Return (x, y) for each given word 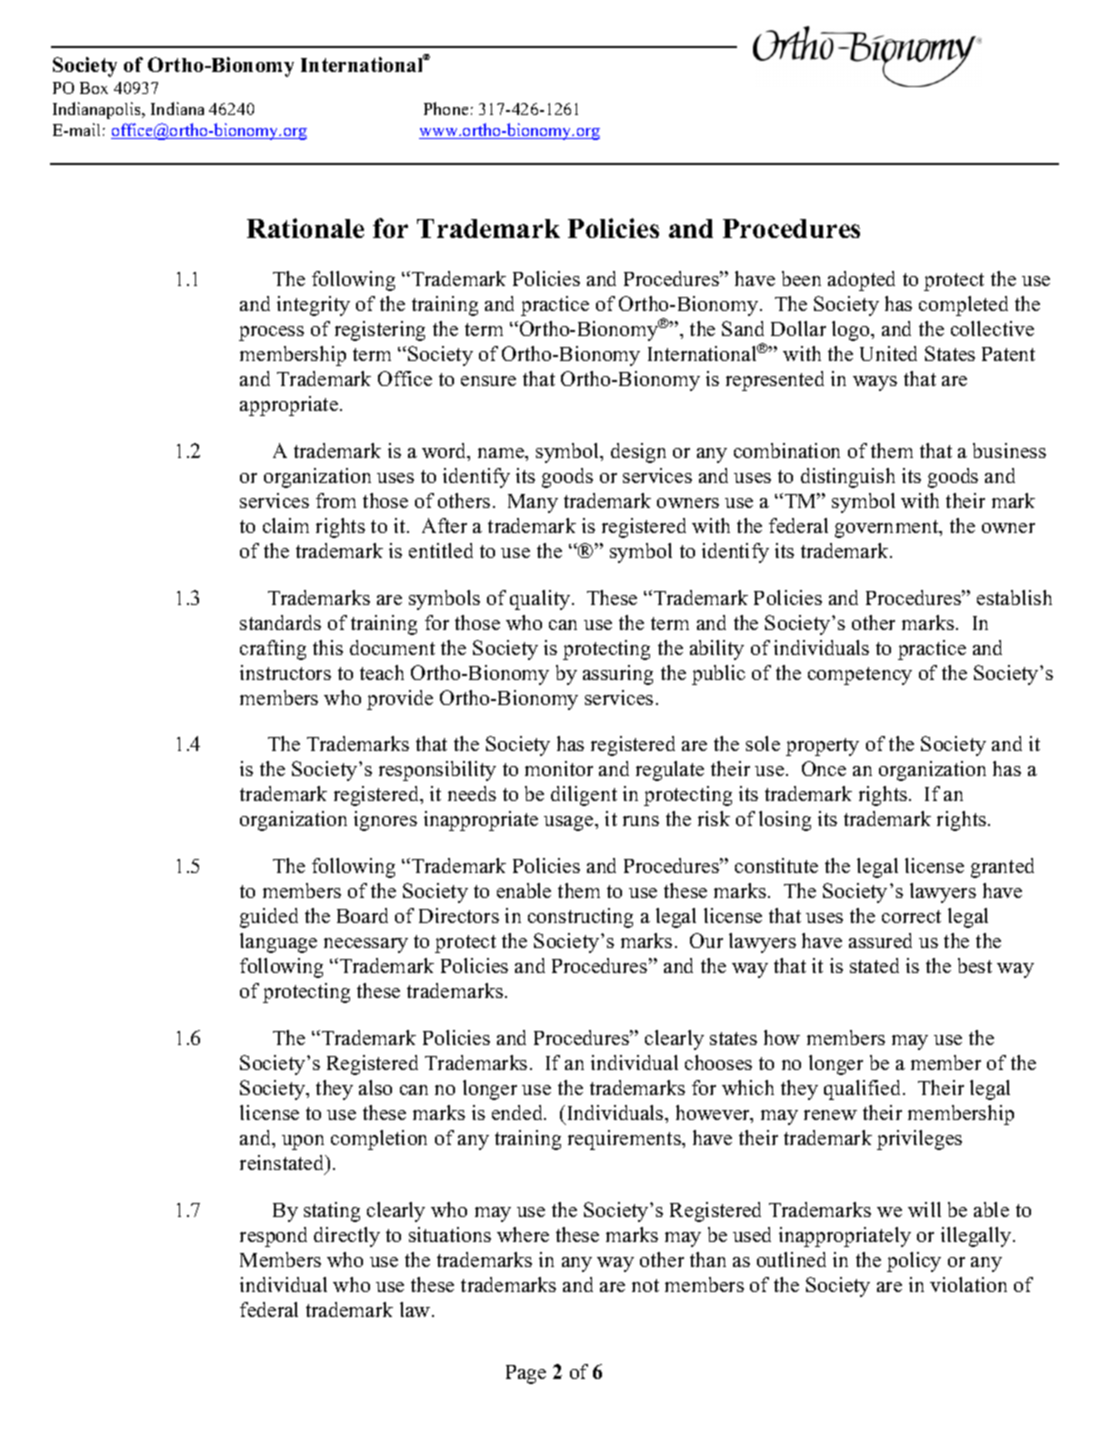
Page (526, 1374)
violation (968, 1284)
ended (518, 1112)
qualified (864, 1090)
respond (273, 1237)
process (271, 333)
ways (875, 383)
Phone (446, 108)
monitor (559, 768)
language (278, 943)
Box (94, 88)
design (638, 453)
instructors (285, 672)
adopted (861, 281)
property (822, 747)
